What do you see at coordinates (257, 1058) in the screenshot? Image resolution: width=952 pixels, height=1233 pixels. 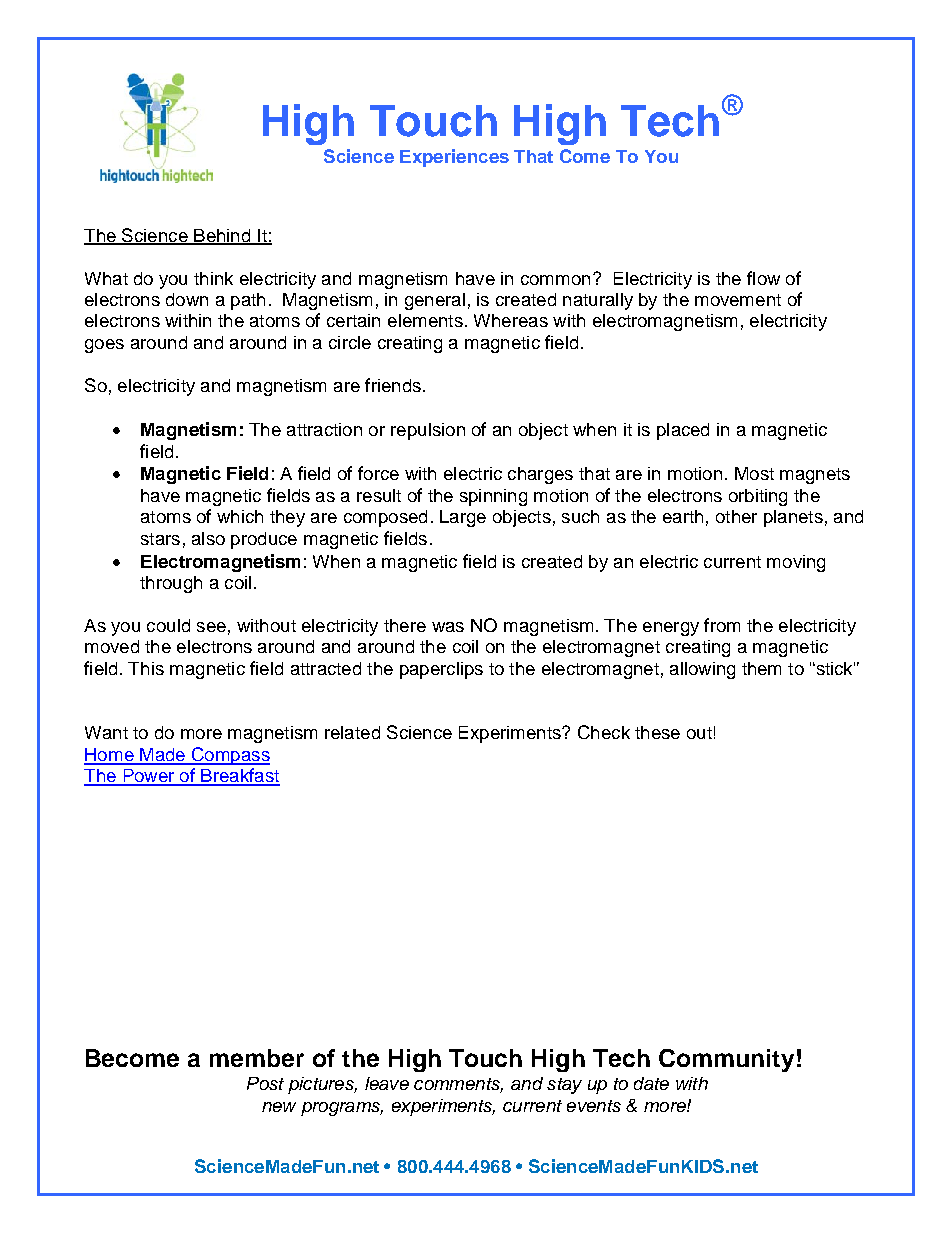 I see `member` at bounding box center [257, 1058].
